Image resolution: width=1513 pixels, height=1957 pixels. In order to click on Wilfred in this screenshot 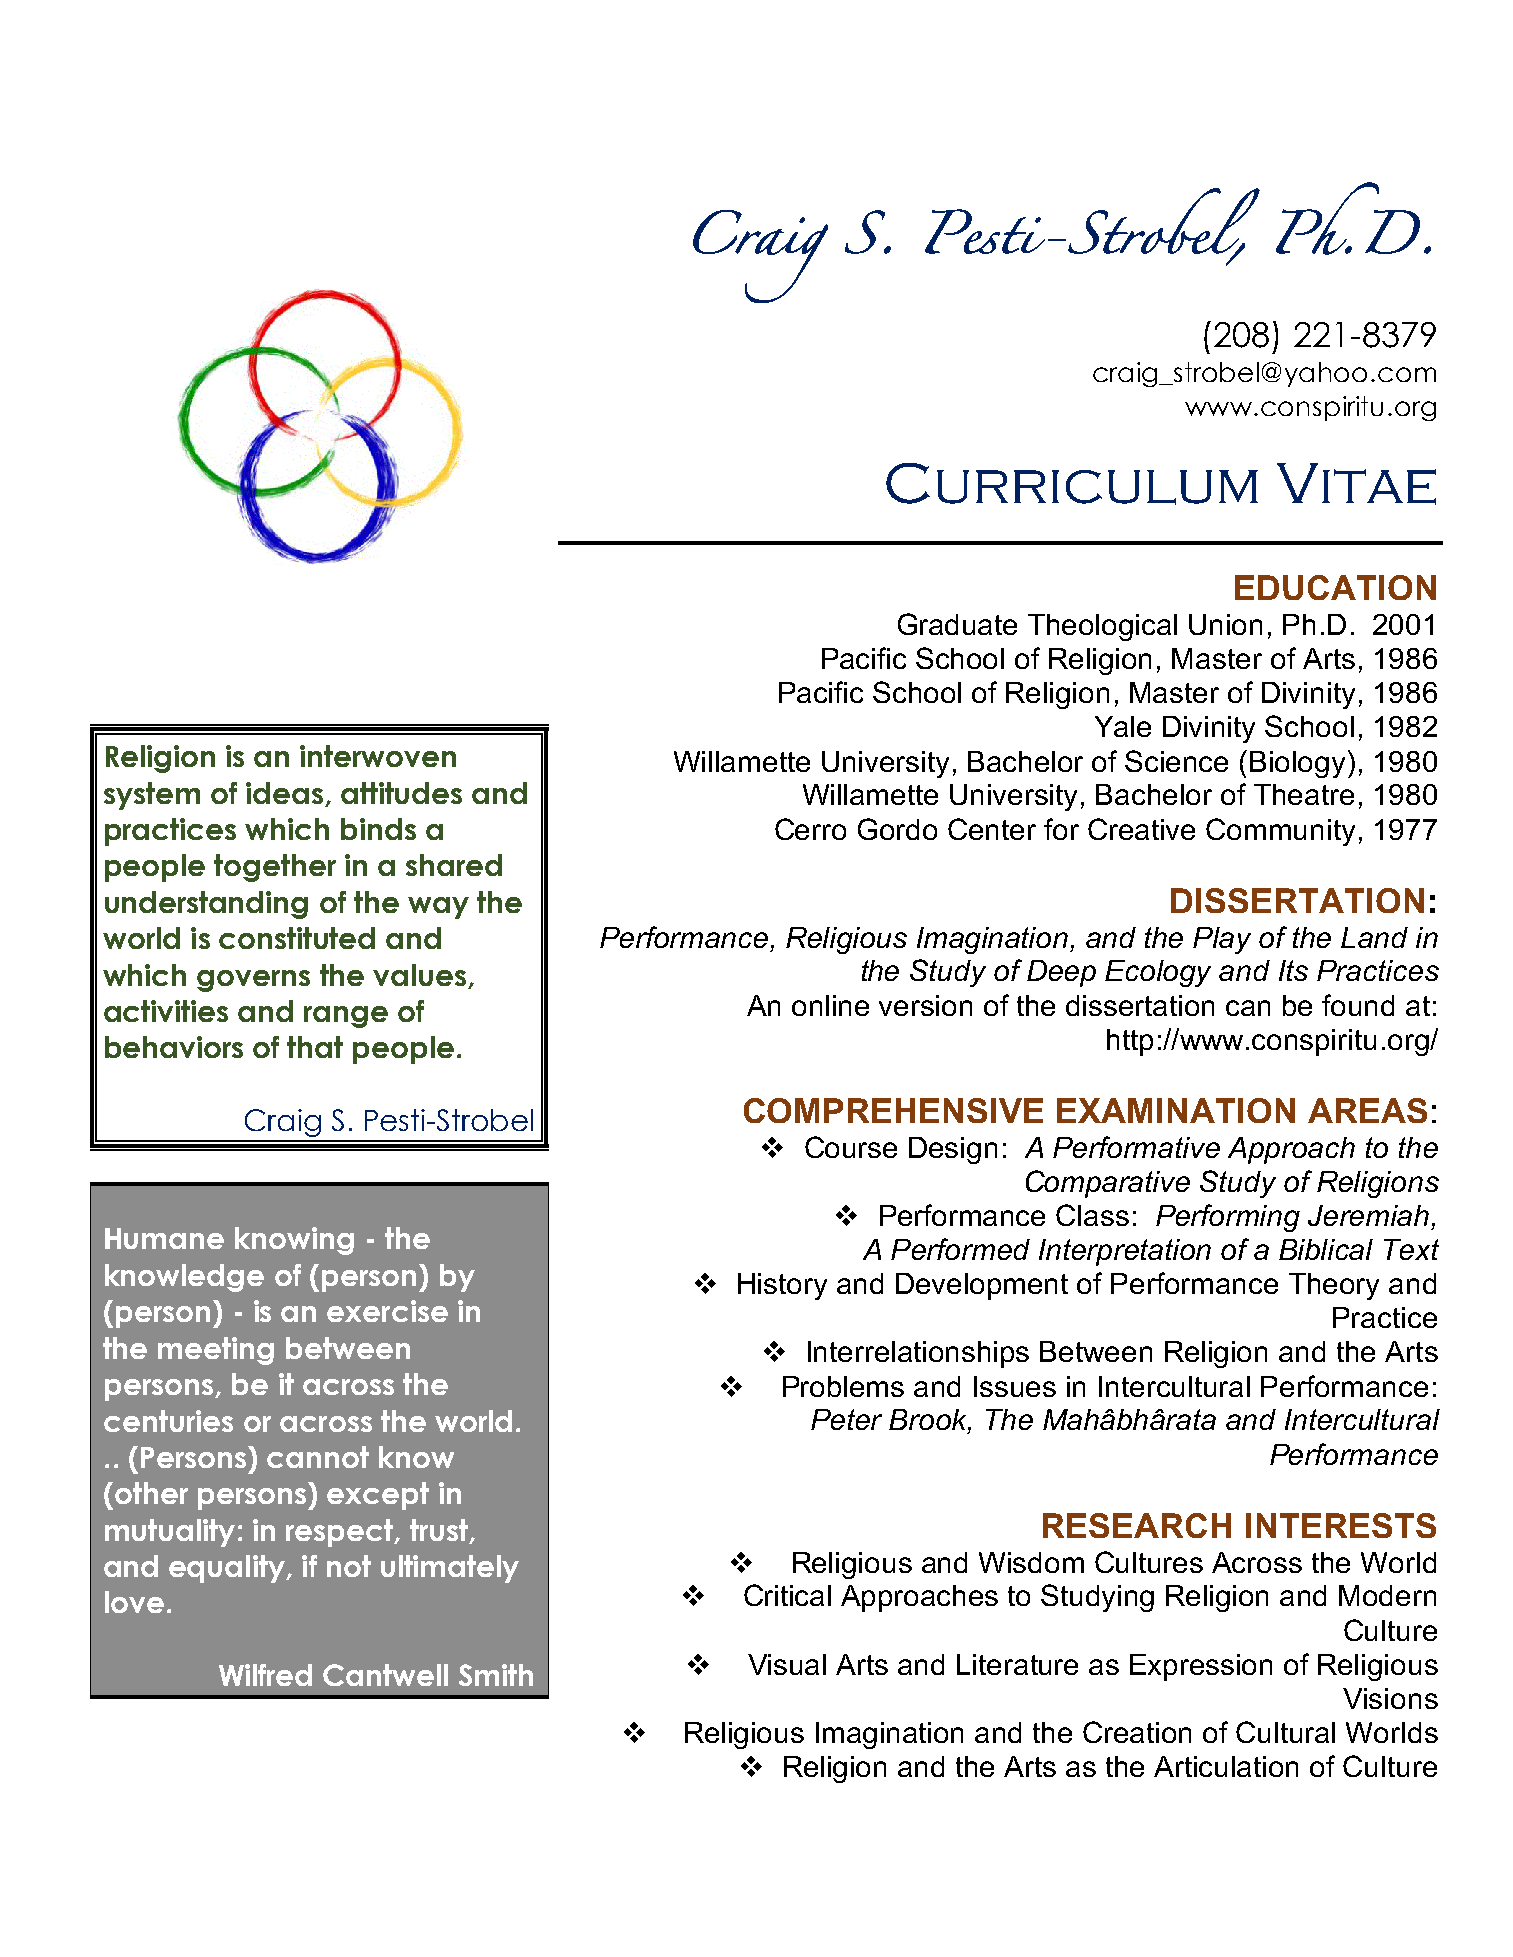, I will do `click(265, 1675)`.
